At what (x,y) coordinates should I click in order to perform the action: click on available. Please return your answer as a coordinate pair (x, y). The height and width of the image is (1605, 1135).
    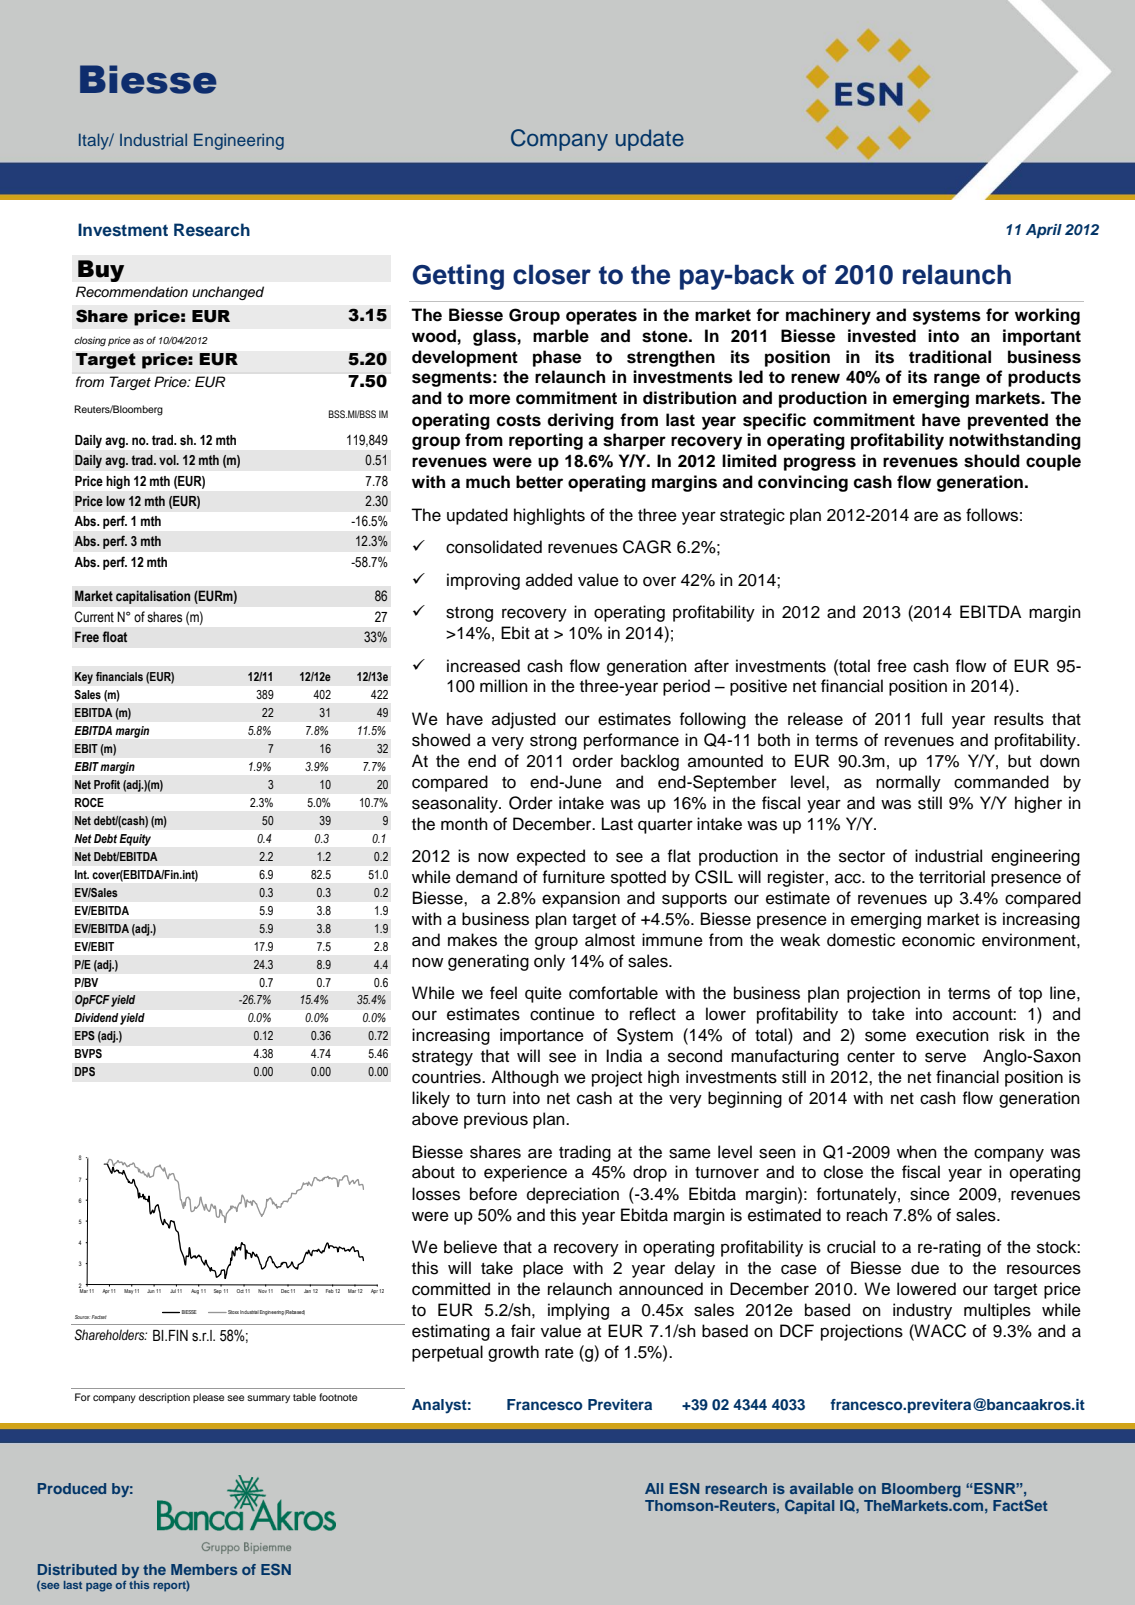
    Looking at the image, I should click on (821, 1488).
